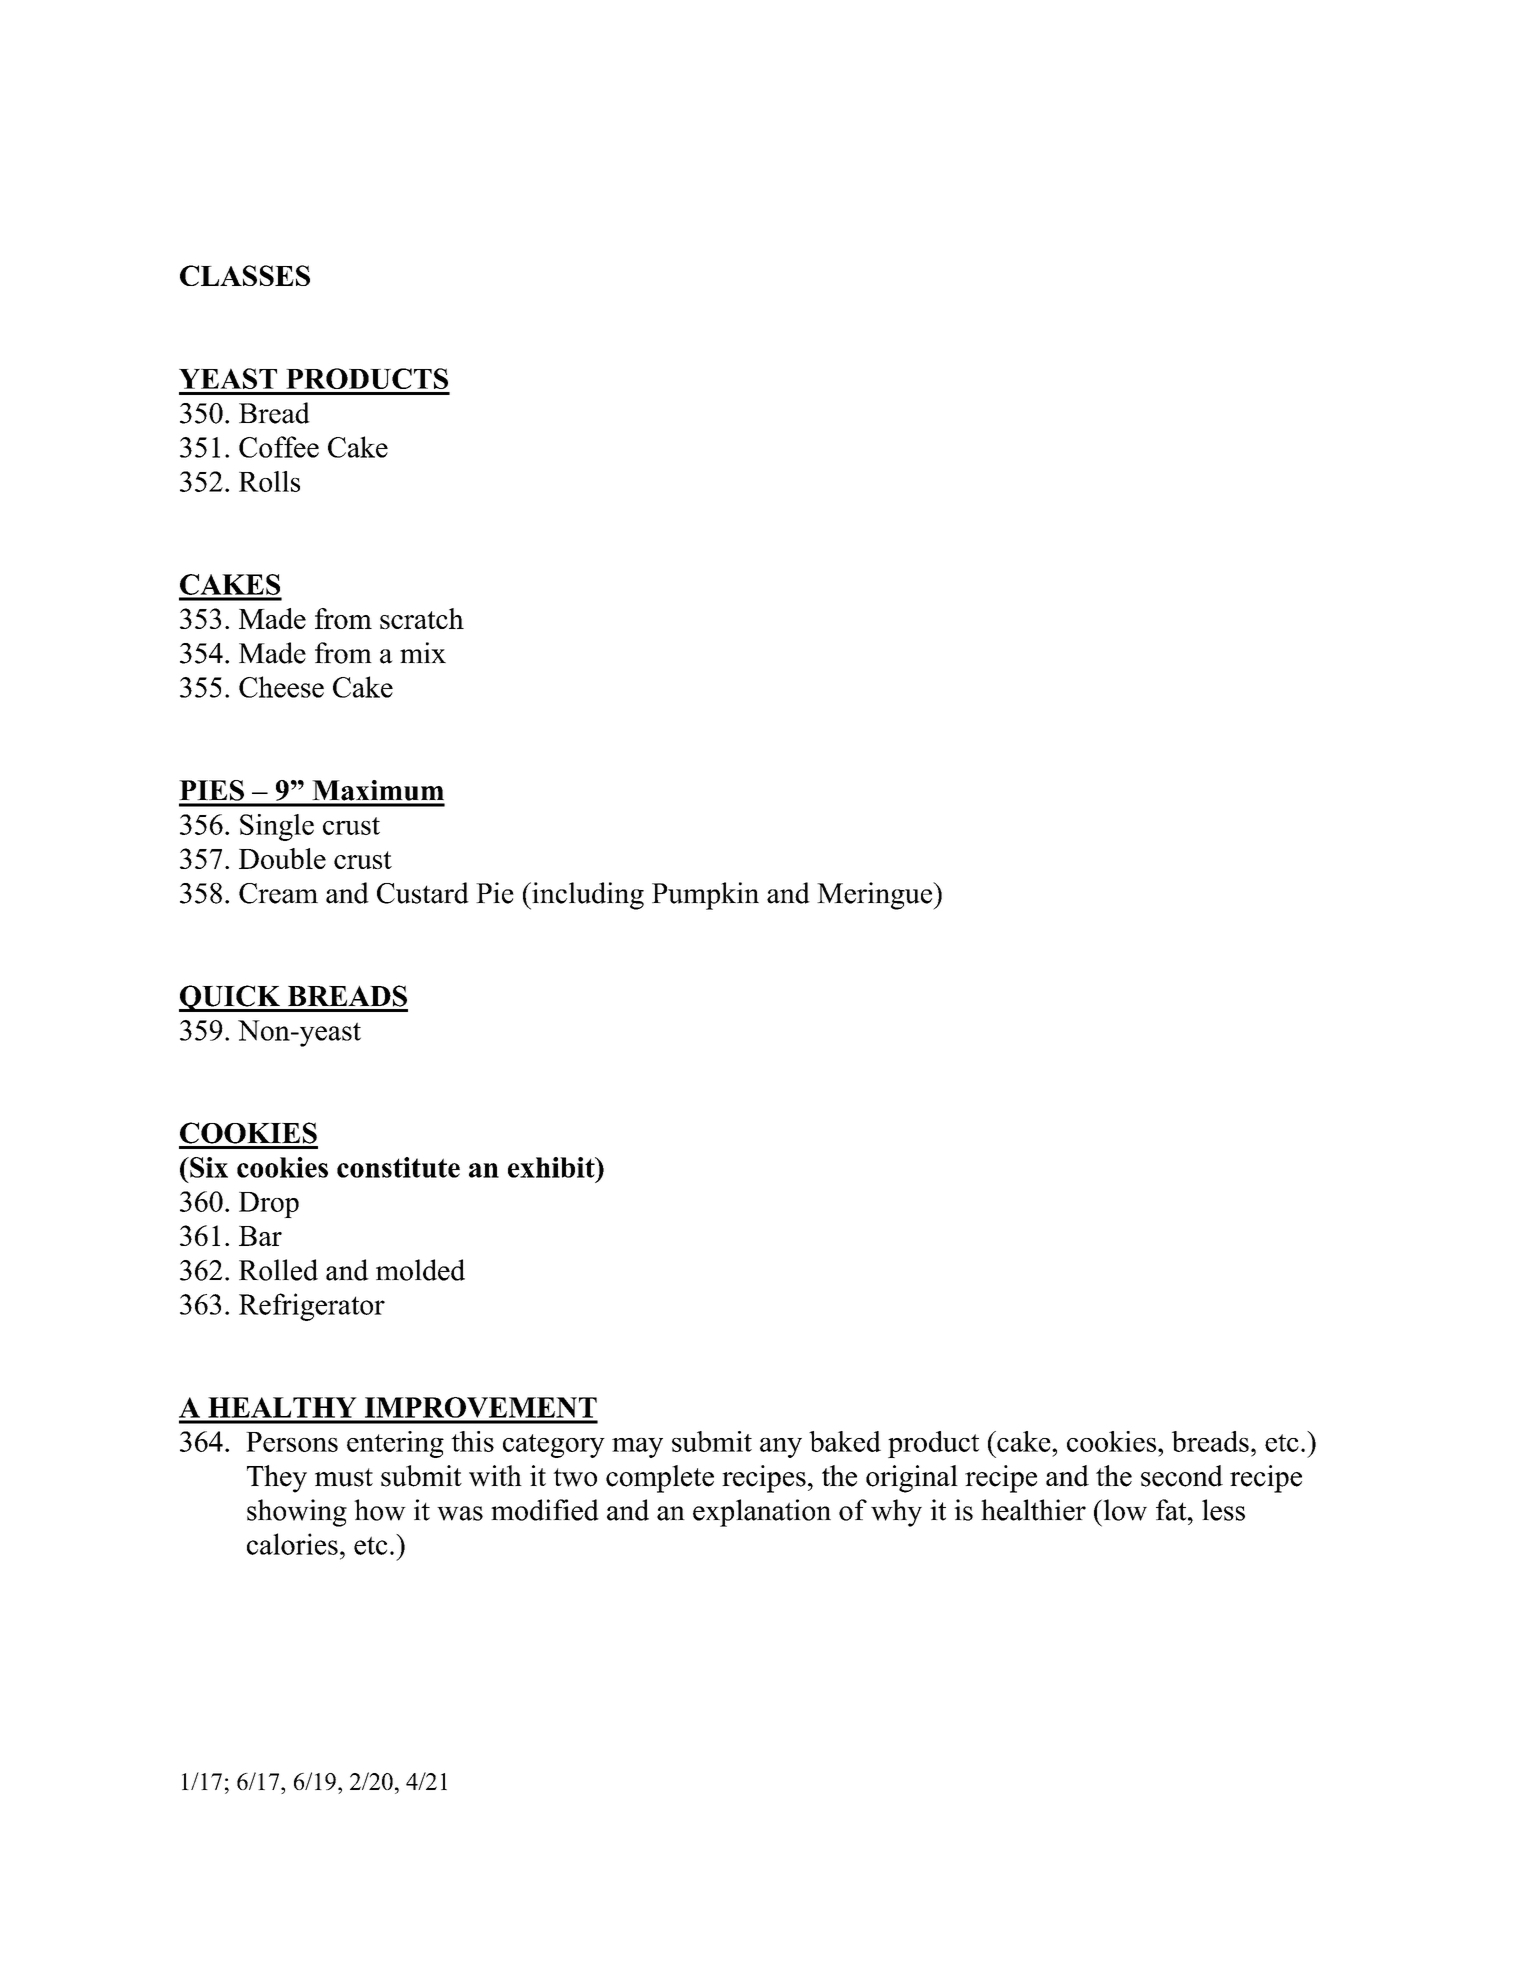  Describe the element at coordinates (422, 618) in the document. I see `scratch` at that location.
